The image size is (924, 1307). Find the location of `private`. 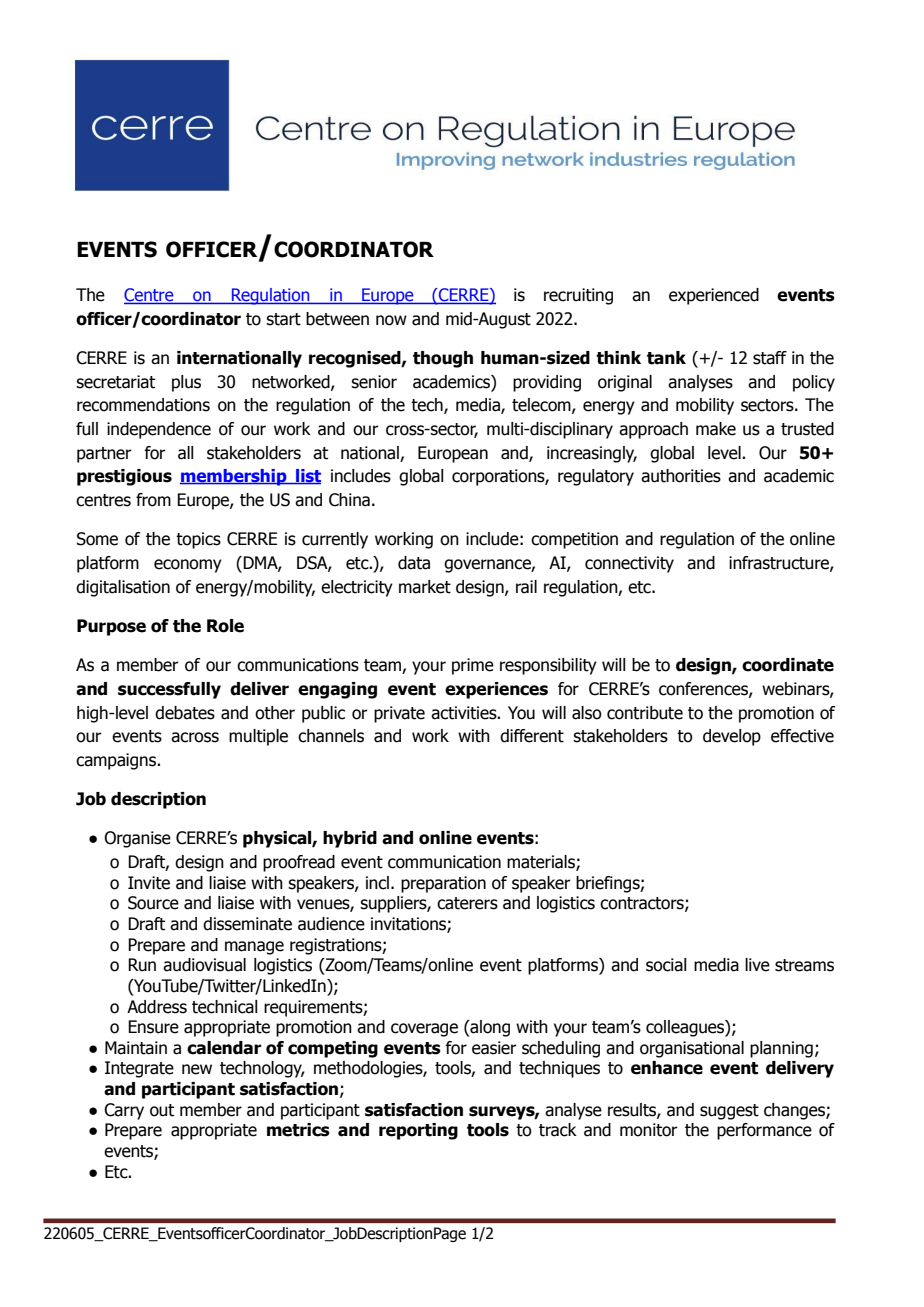

private is located at coordinates (399, 714).
